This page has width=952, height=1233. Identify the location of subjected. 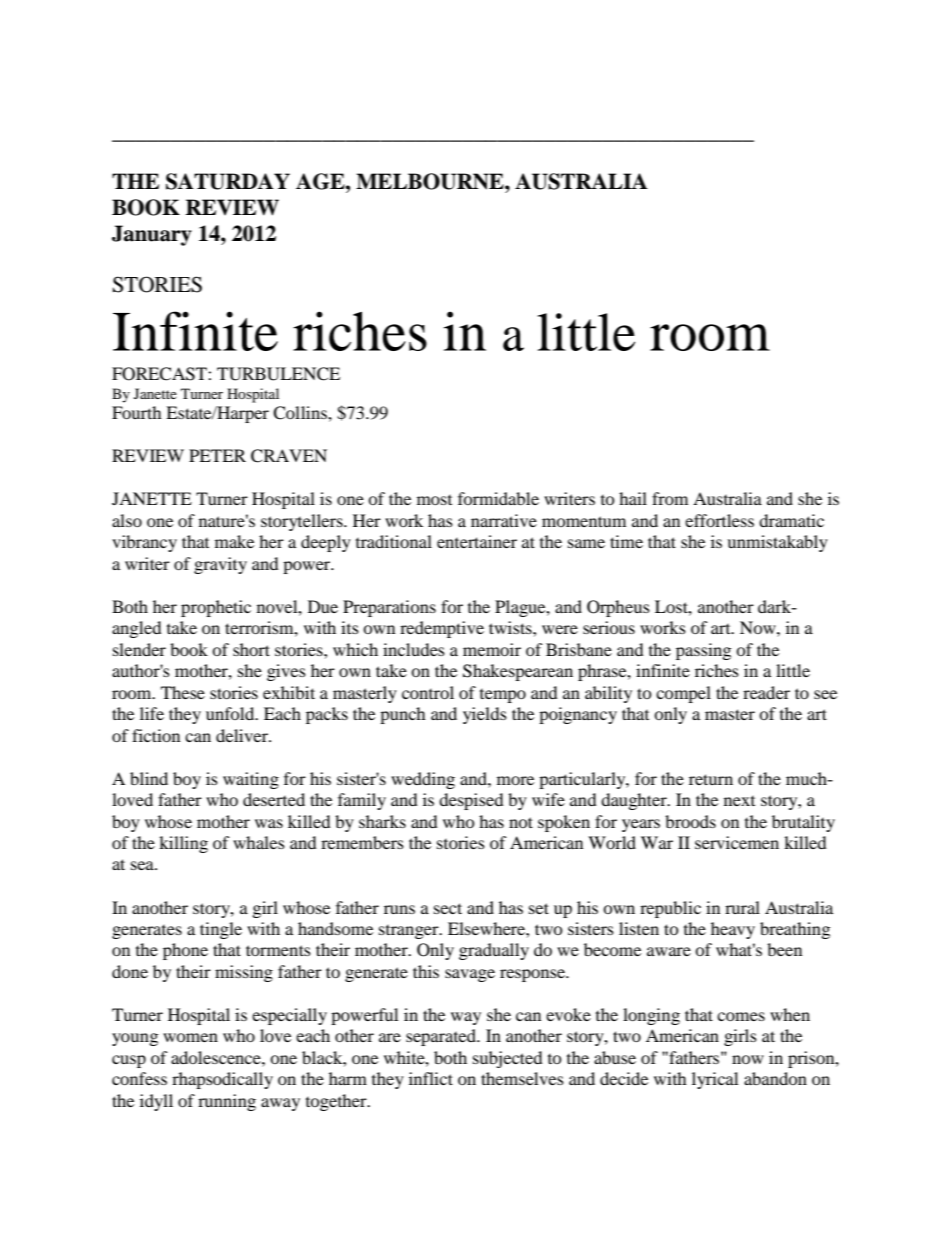
(508, 1059).
